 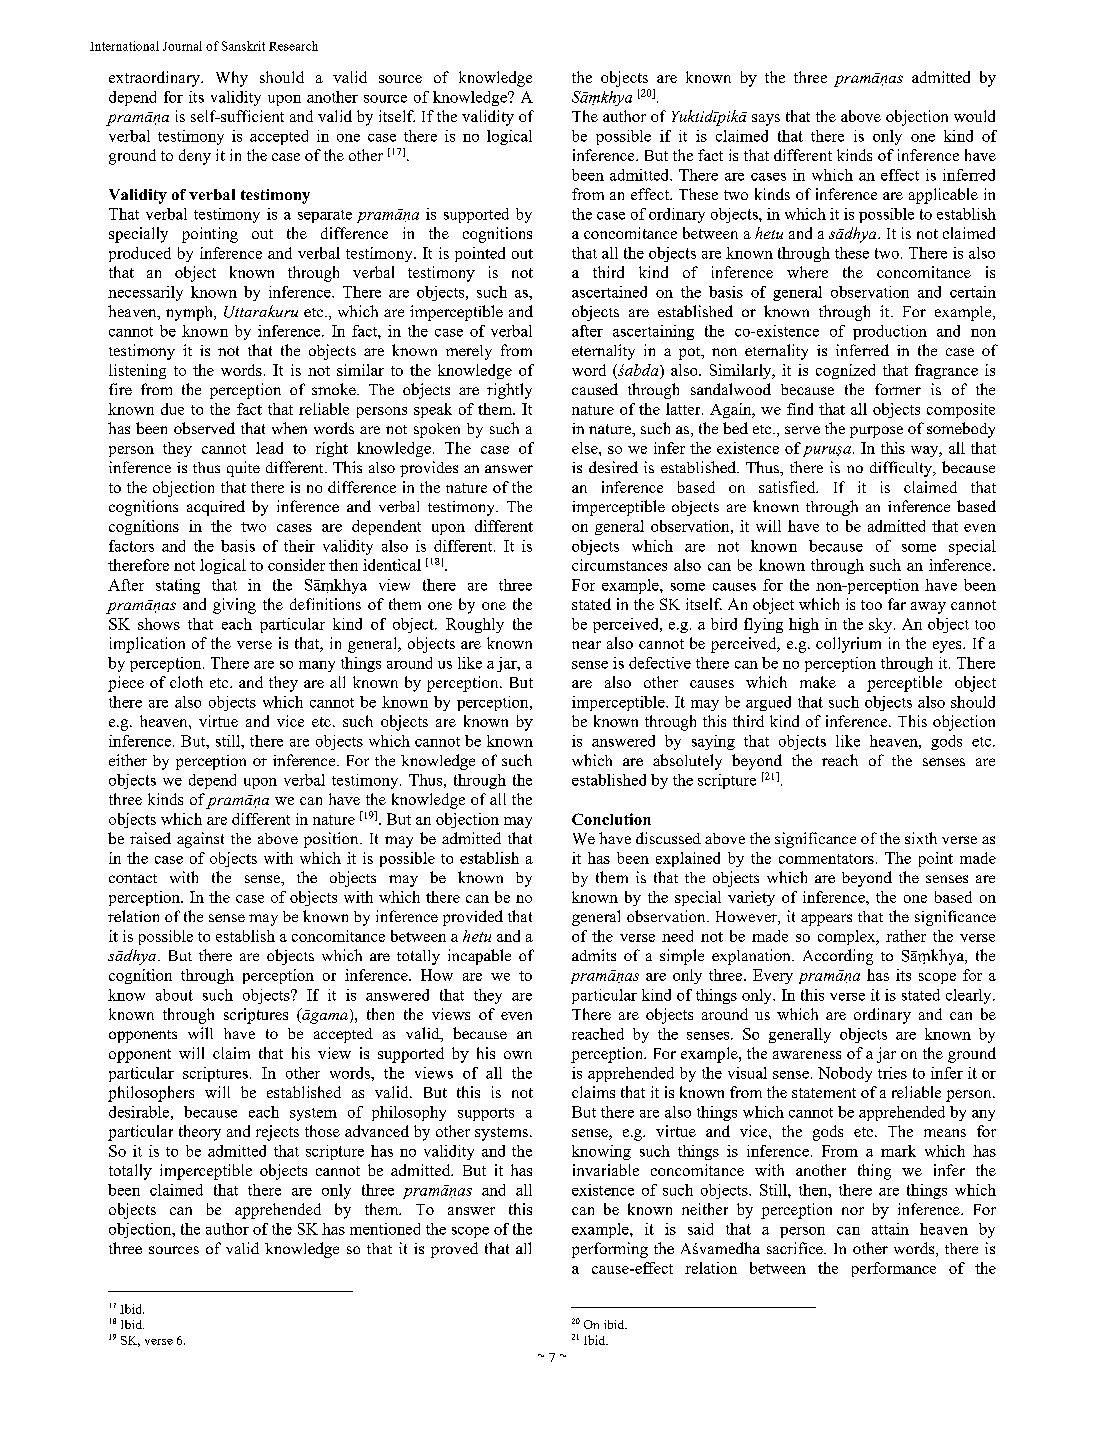 I want to click on would, so click(x=974, y=116).
